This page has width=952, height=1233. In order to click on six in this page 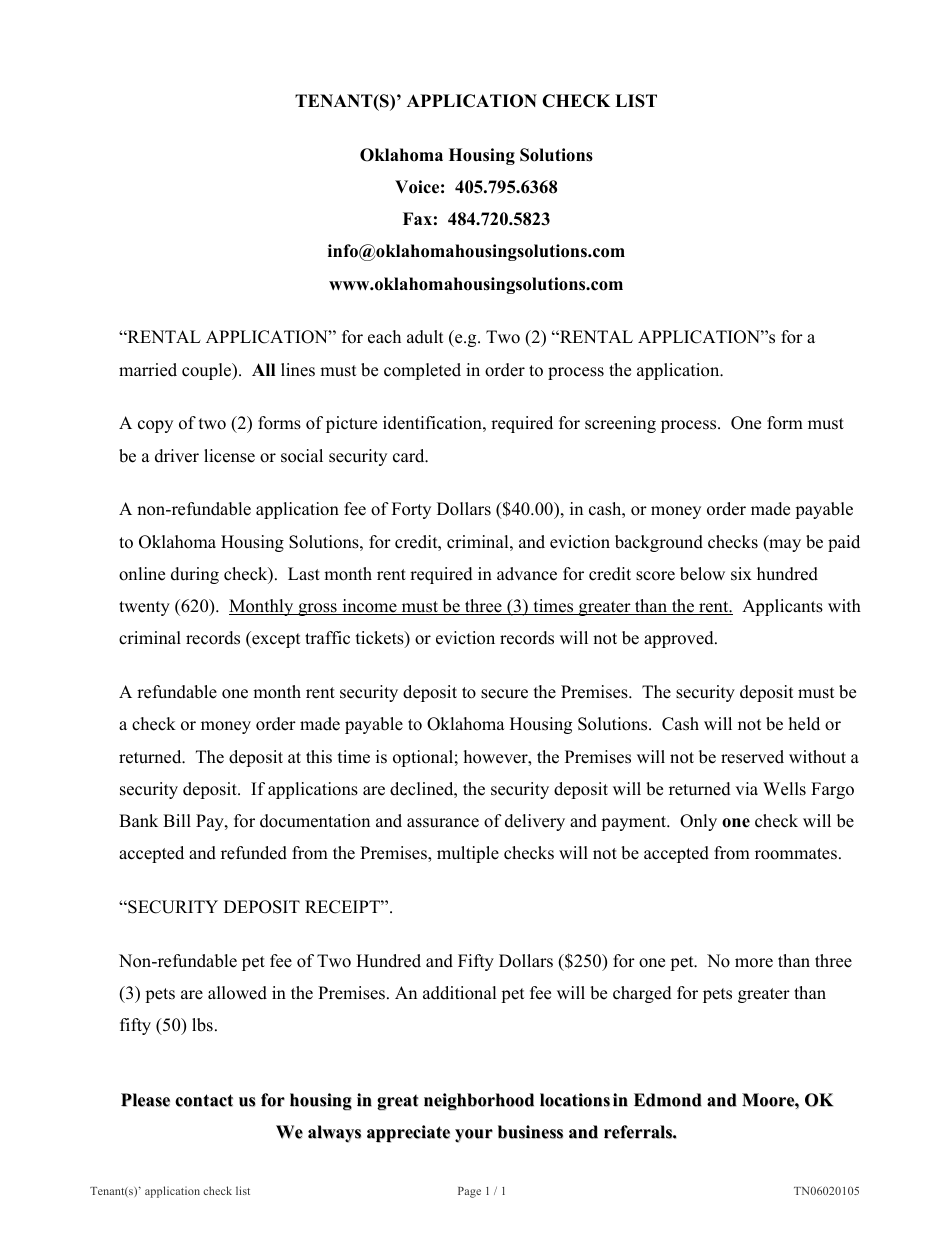, I will do `click(741, 574)`.
